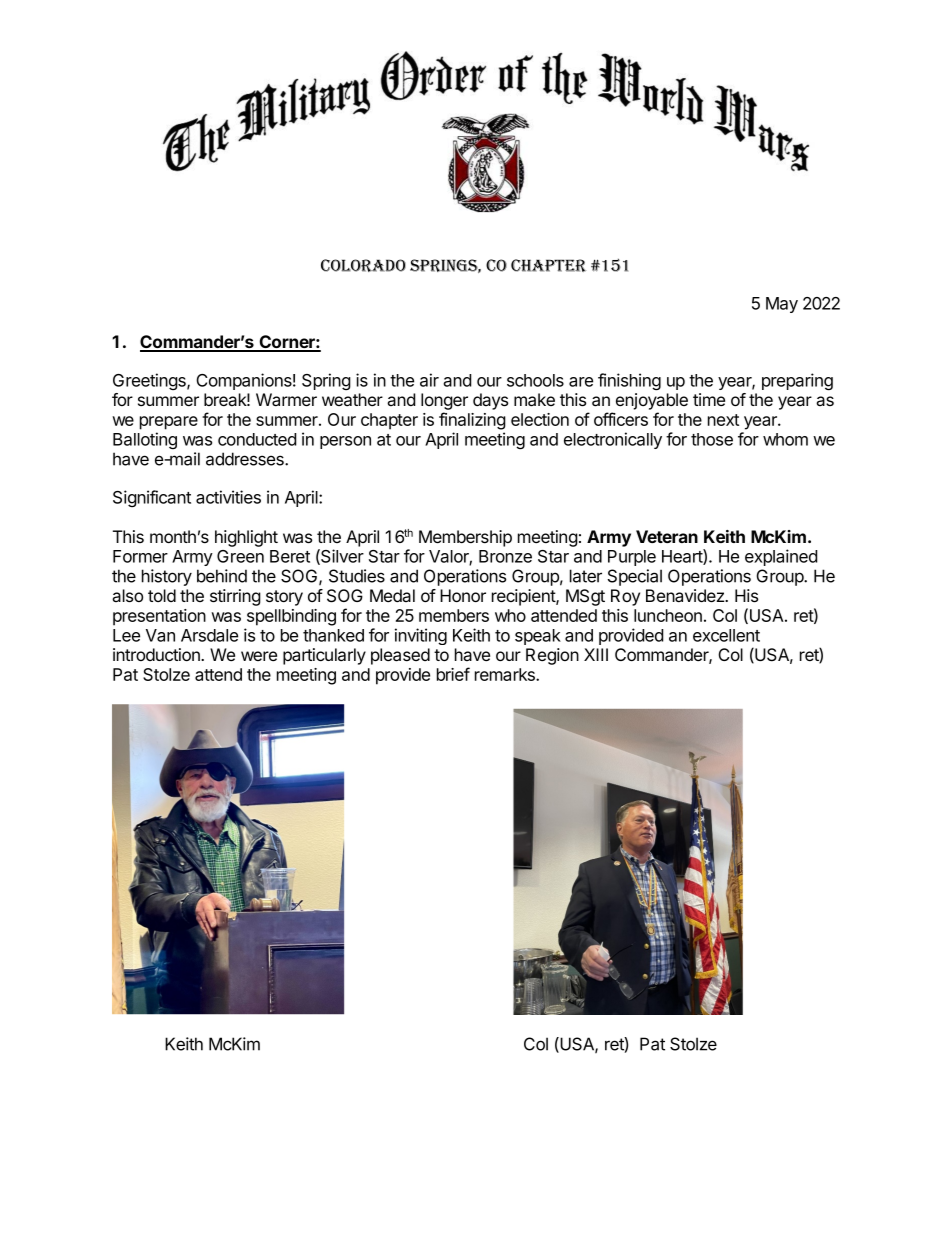 This screenshot has width=952, height=1233. What do you see at coordinates (363, 265) in the screenshot?
I see `Colorado` at bounding box center [363, 265].
